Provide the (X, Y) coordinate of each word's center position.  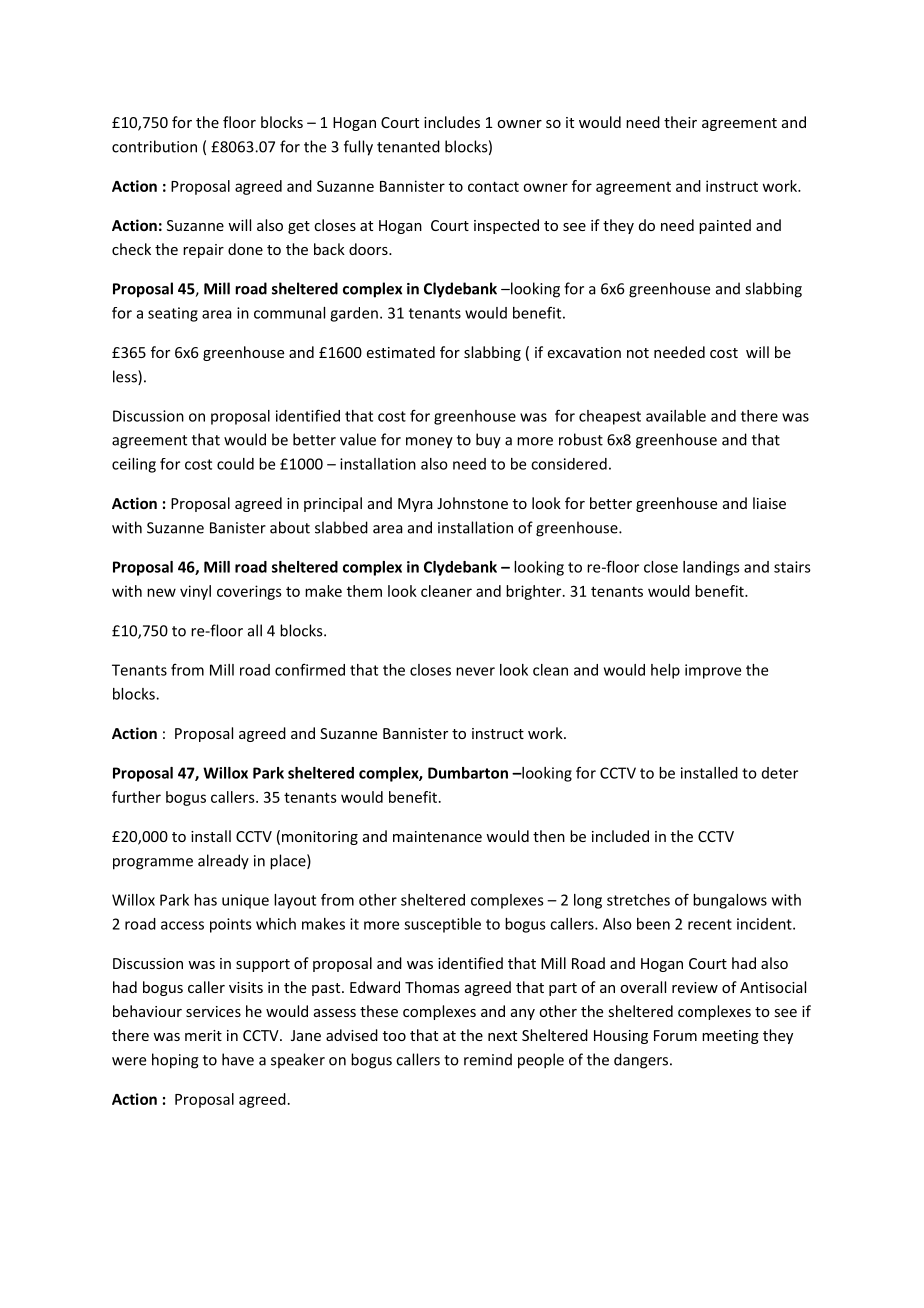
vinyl (195, 592)
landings (711, 568)
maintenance (437, 836)
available (676, 416)
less (126, 377)
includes (452, 122)
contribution (154, 146)
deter (780, 773)
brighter (535, 592)
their (680, 122)
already (223, 862)
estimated (401, 352)
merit (203, 1035)
